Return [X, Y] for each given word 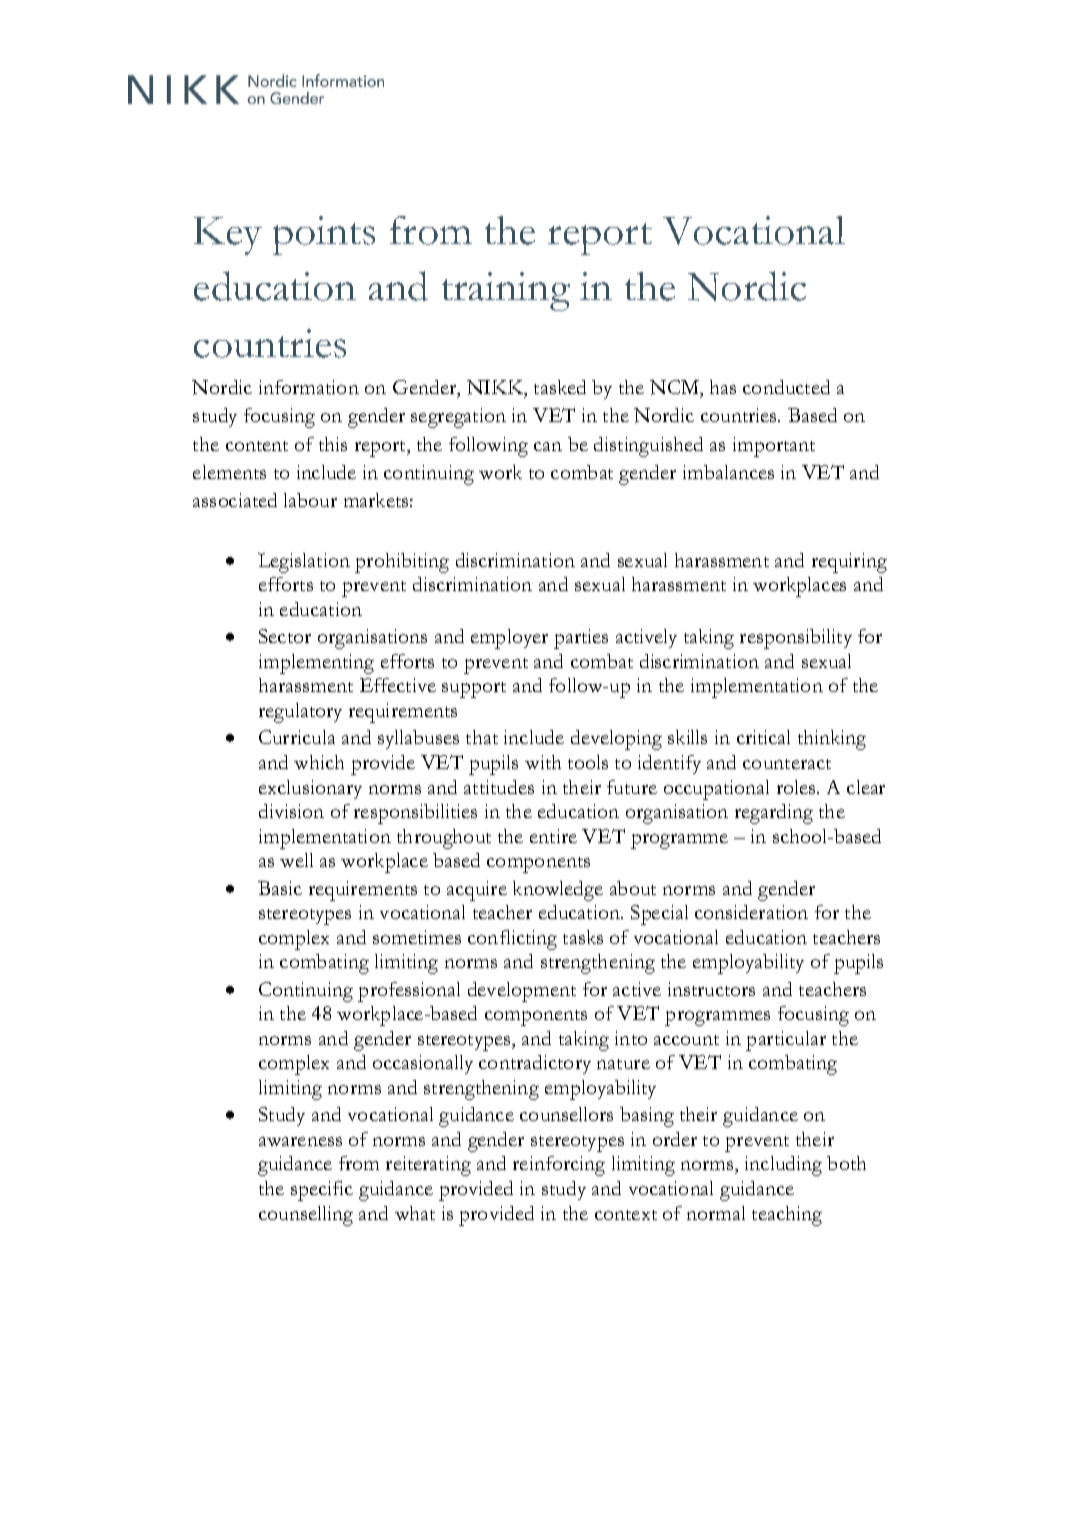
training [506, 291]
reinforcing [559, 1166]
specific [322, 1191]
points [324, 235]
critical [763, 737]
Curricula [297, 737]
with [543, 762]
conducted [786, 387]
